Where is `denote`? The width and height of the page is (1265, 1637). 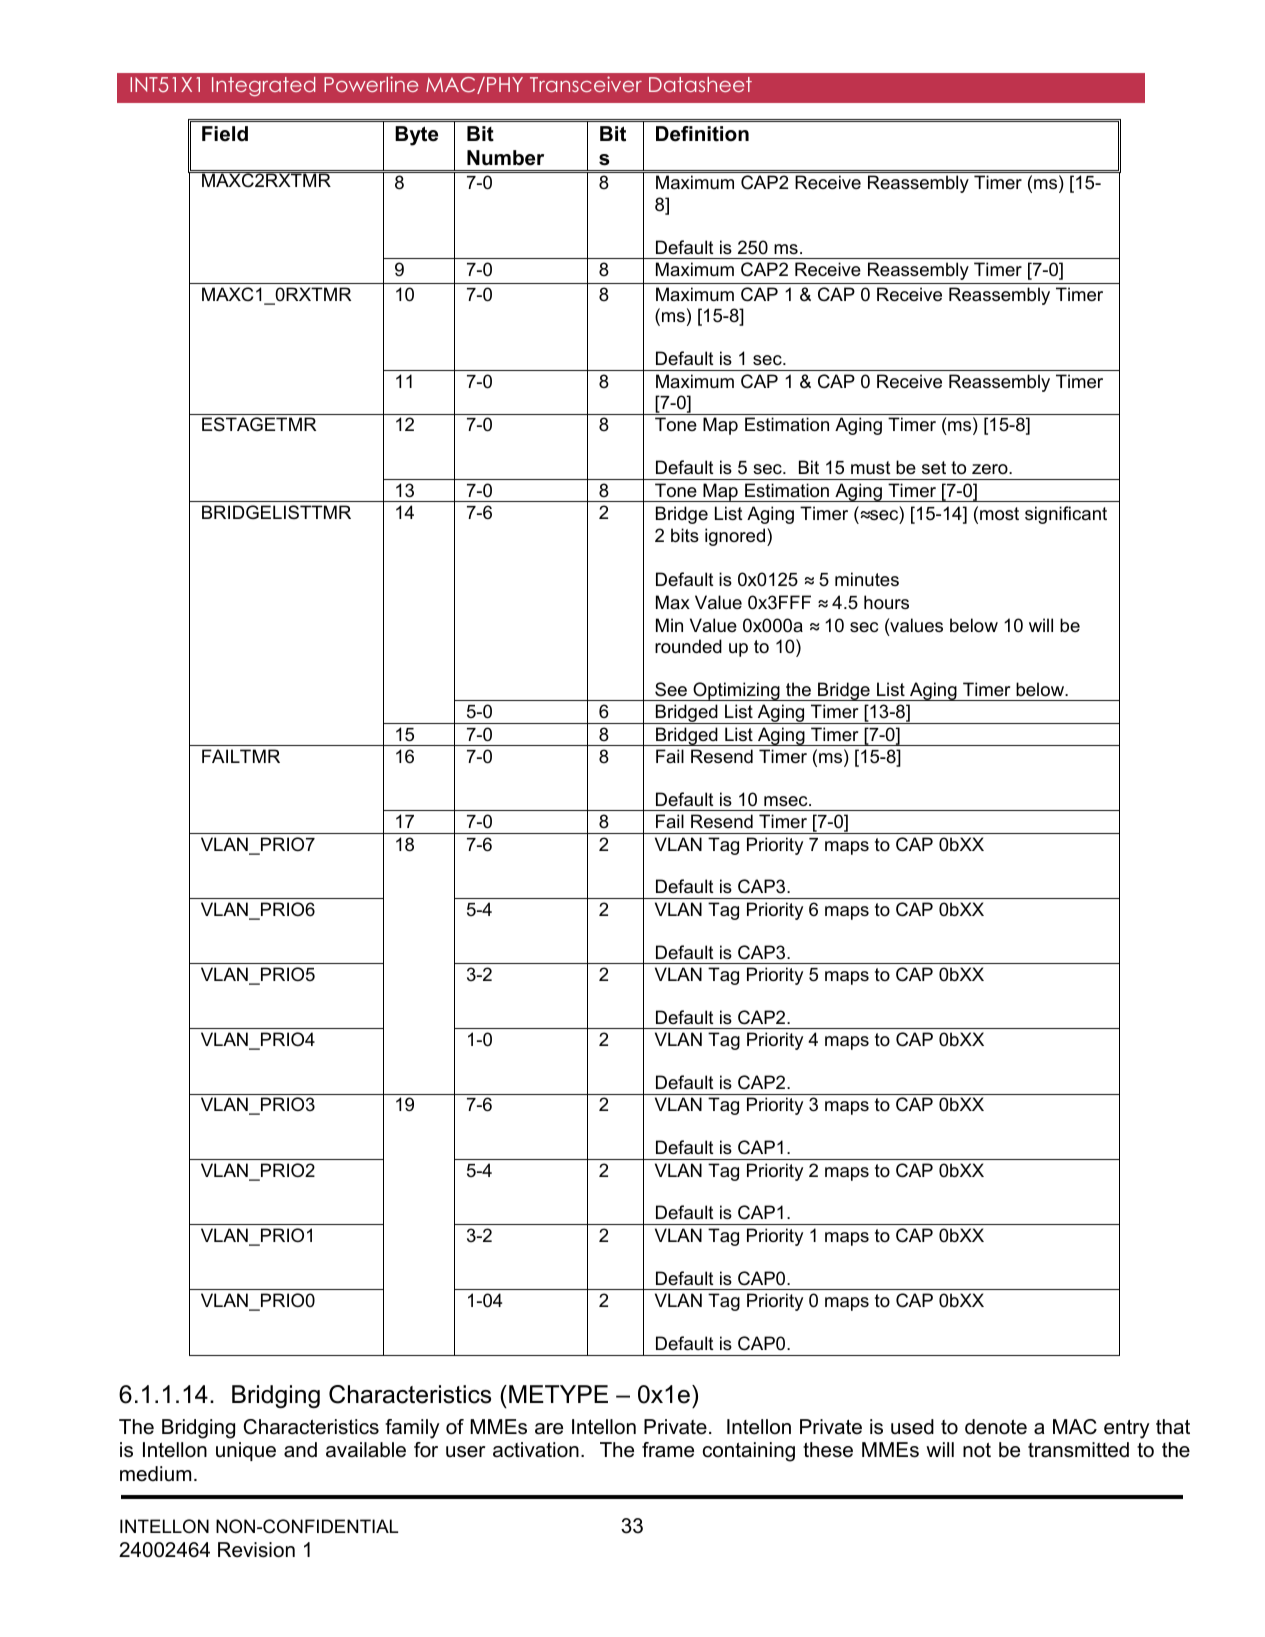
denote is located at coordinates (996, 1427).
